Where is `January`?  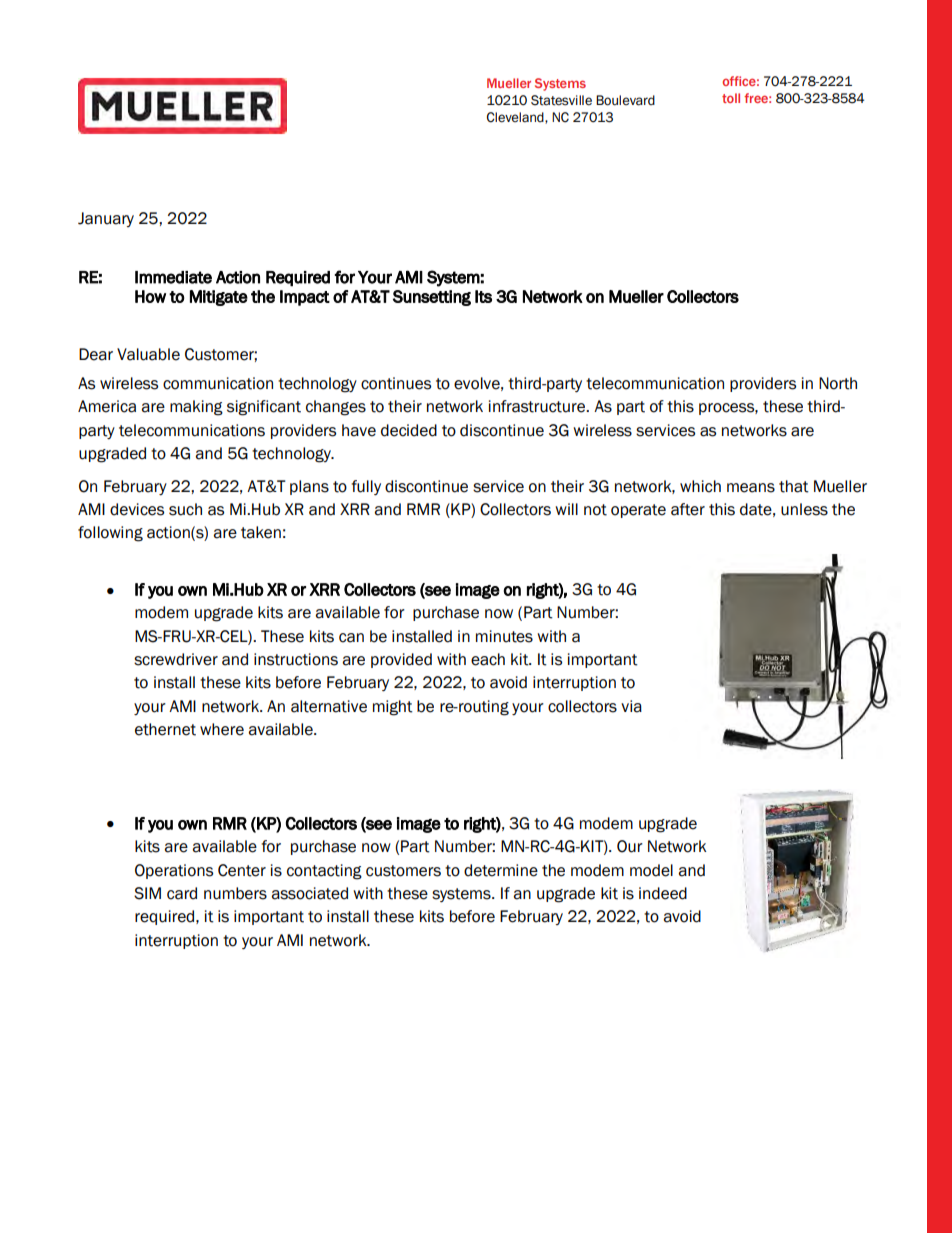
January is located at coordinates (106, 219).
